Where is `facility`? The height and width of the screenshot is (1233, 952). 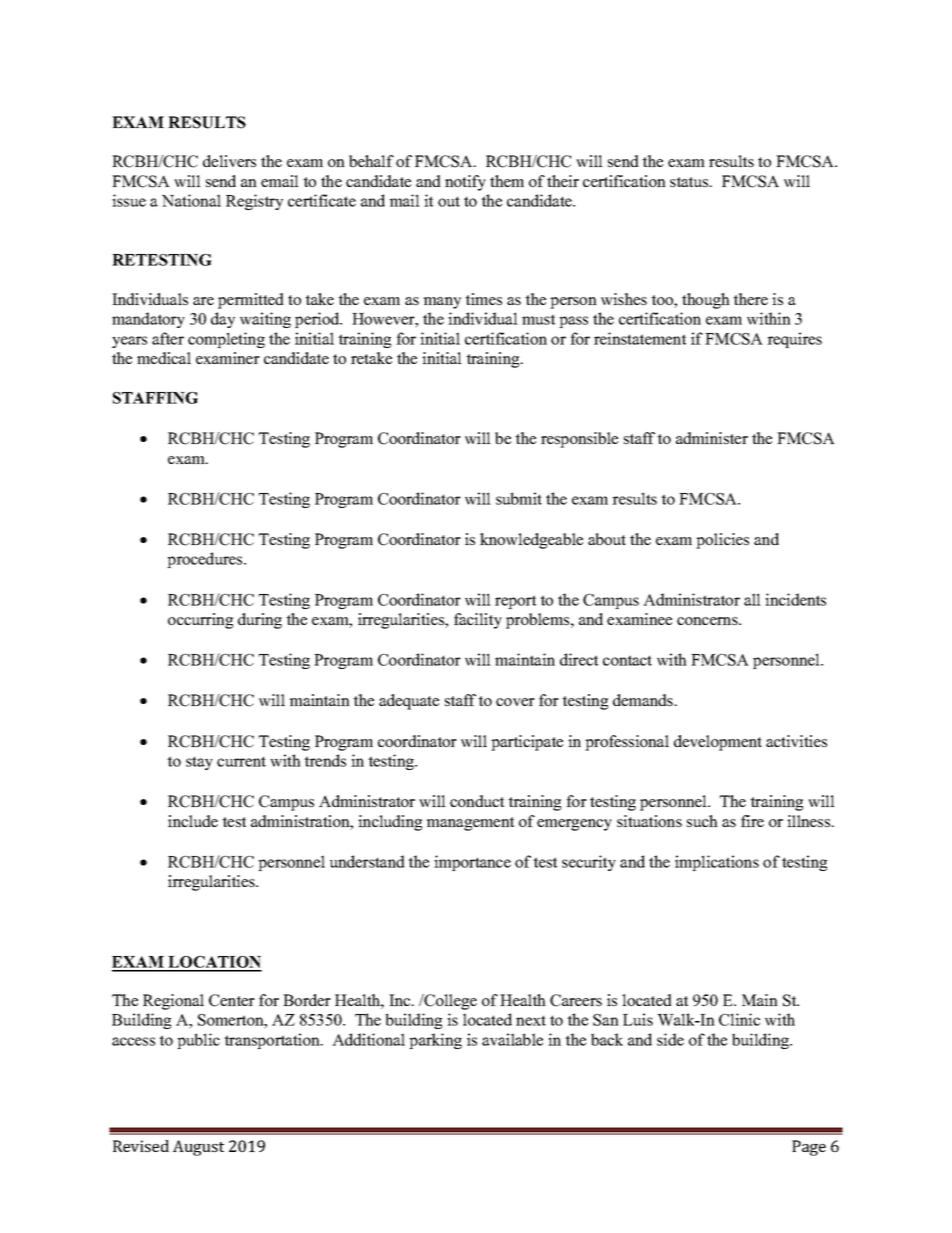
facility is located at coordinates (478, 621).
